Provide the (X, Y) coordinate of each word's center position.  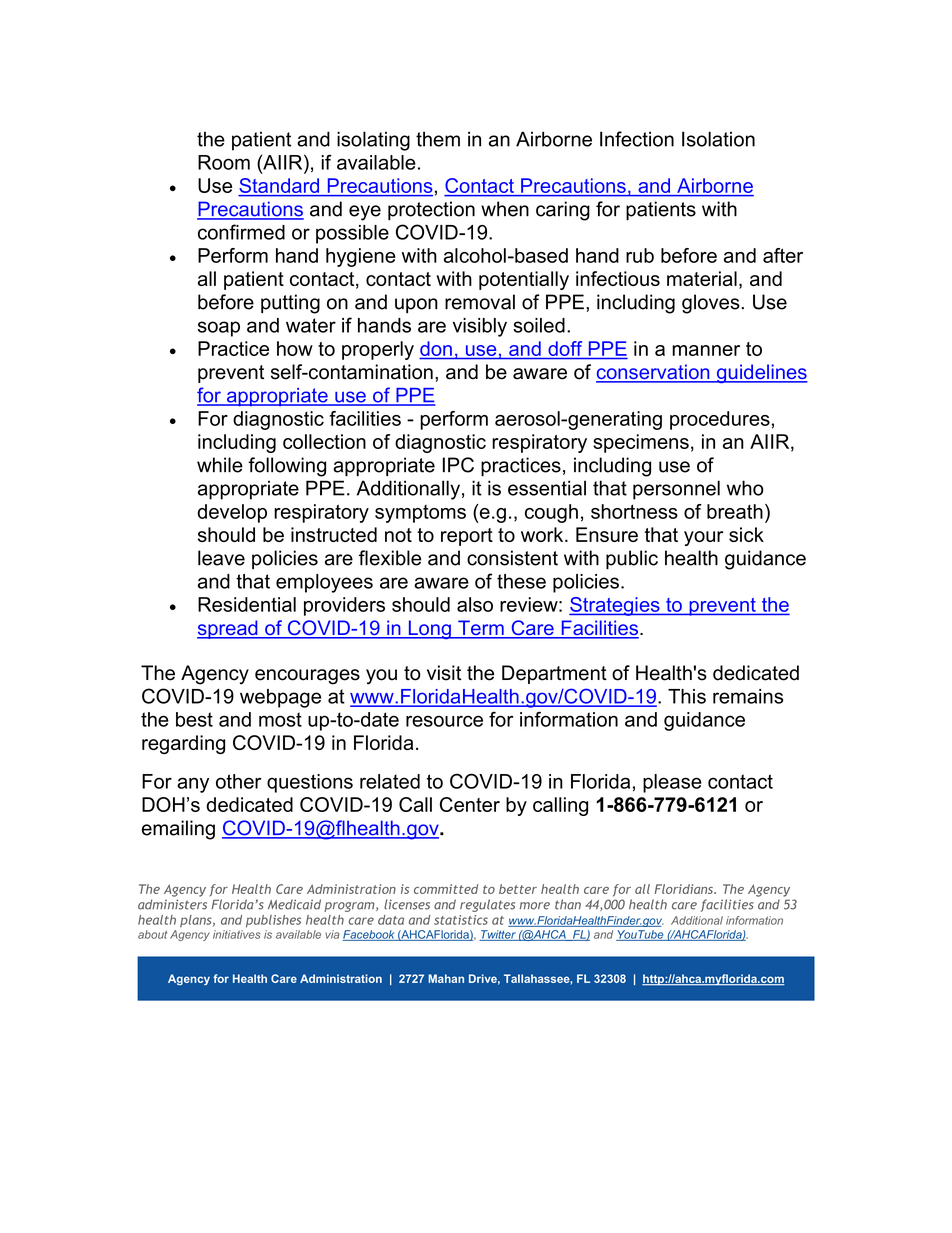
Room (224, 162)
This (687, 696)
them (438, 139)
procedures (720, 420)
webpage (280, 698)
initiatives (237, 934)
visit (444, 673)
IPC (458, 465)
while (220, 465)
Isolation (718, 139)
